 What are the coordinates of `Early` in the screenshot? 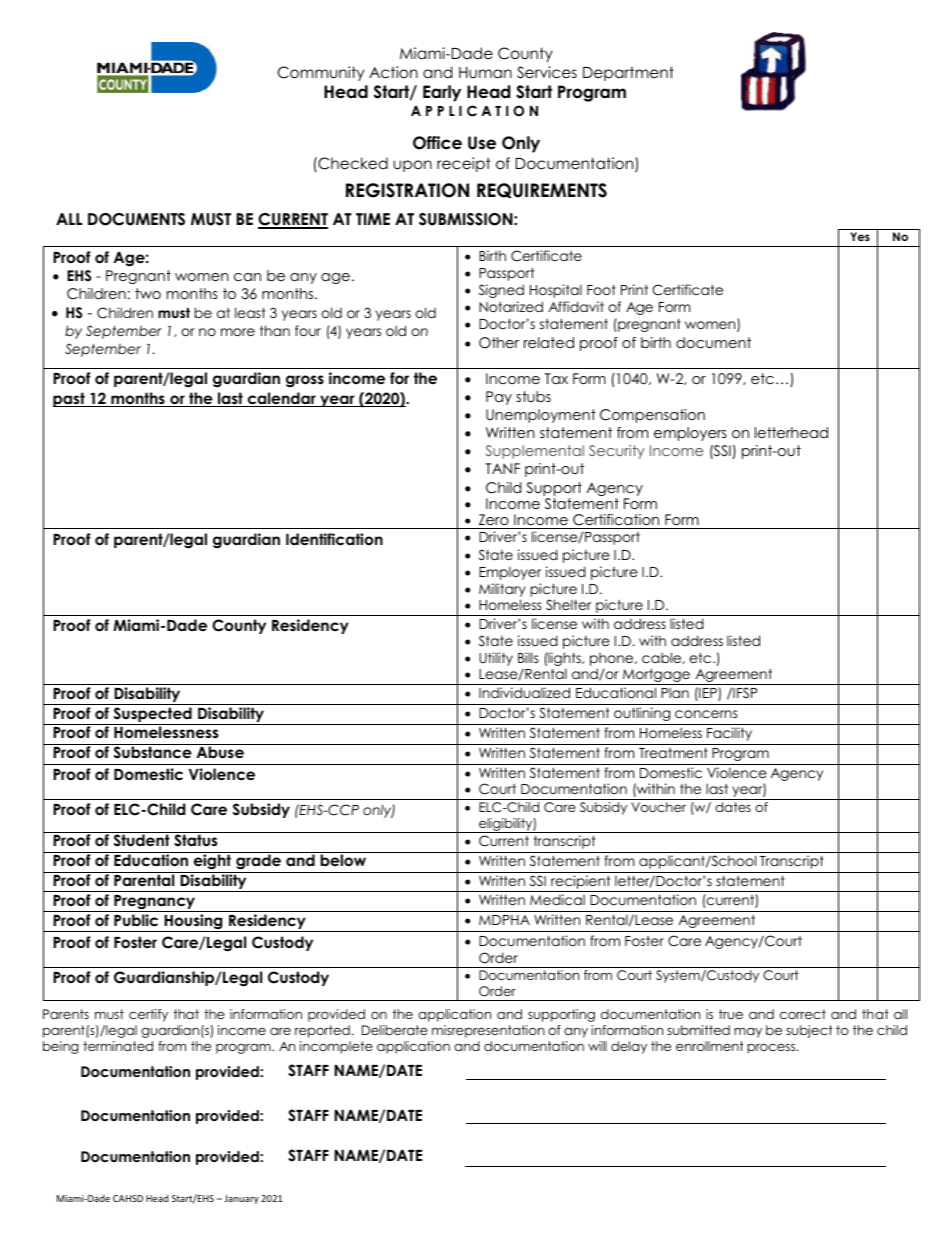 It's located at (442, 93).
